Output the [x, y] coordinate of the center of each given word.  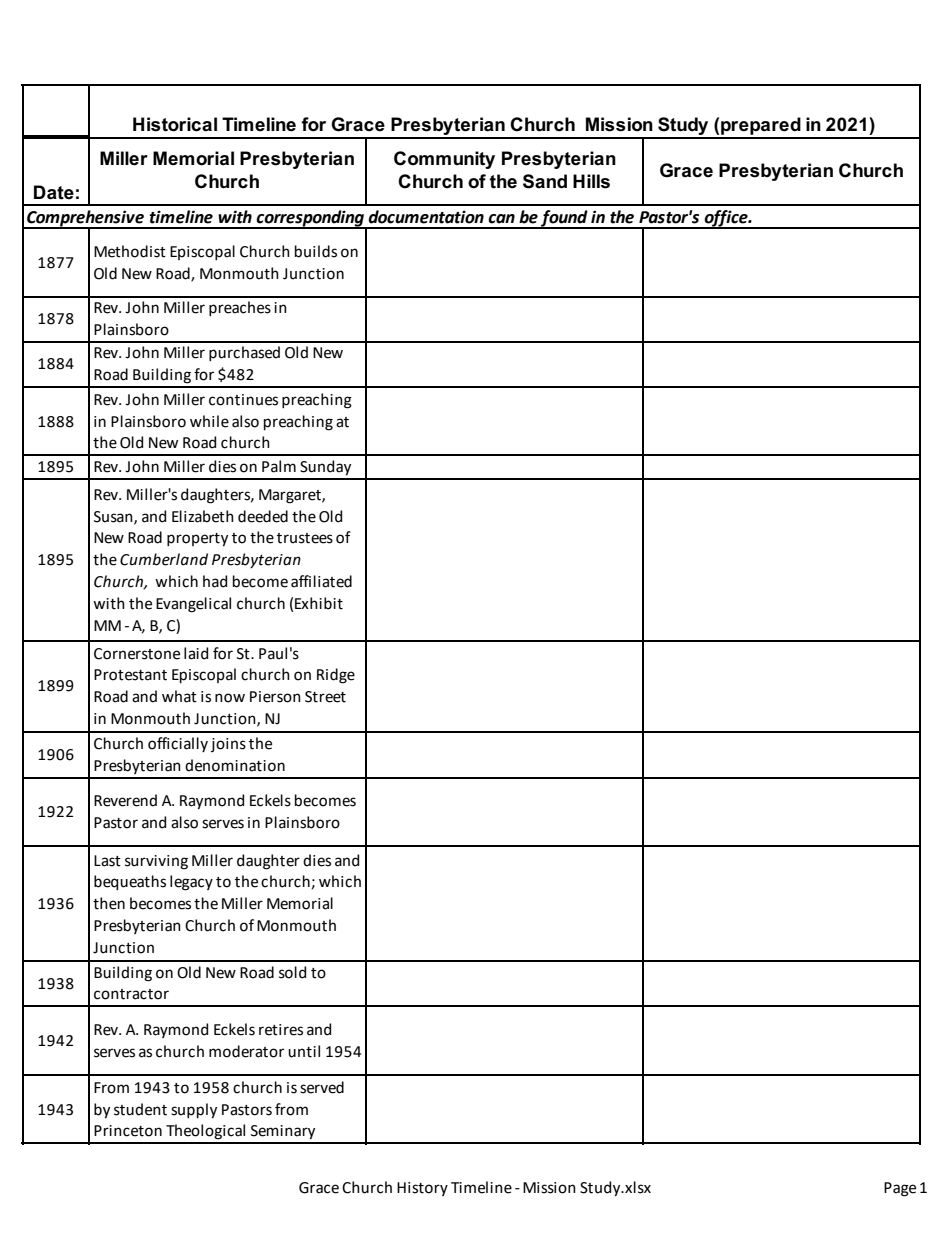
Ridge [336, 676]
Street [325, 697]
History [422, 1189]
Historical [175, 124]
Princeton [128, 1131]
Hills [591, 181]
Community [444, 160]
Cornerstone [137, 654]
